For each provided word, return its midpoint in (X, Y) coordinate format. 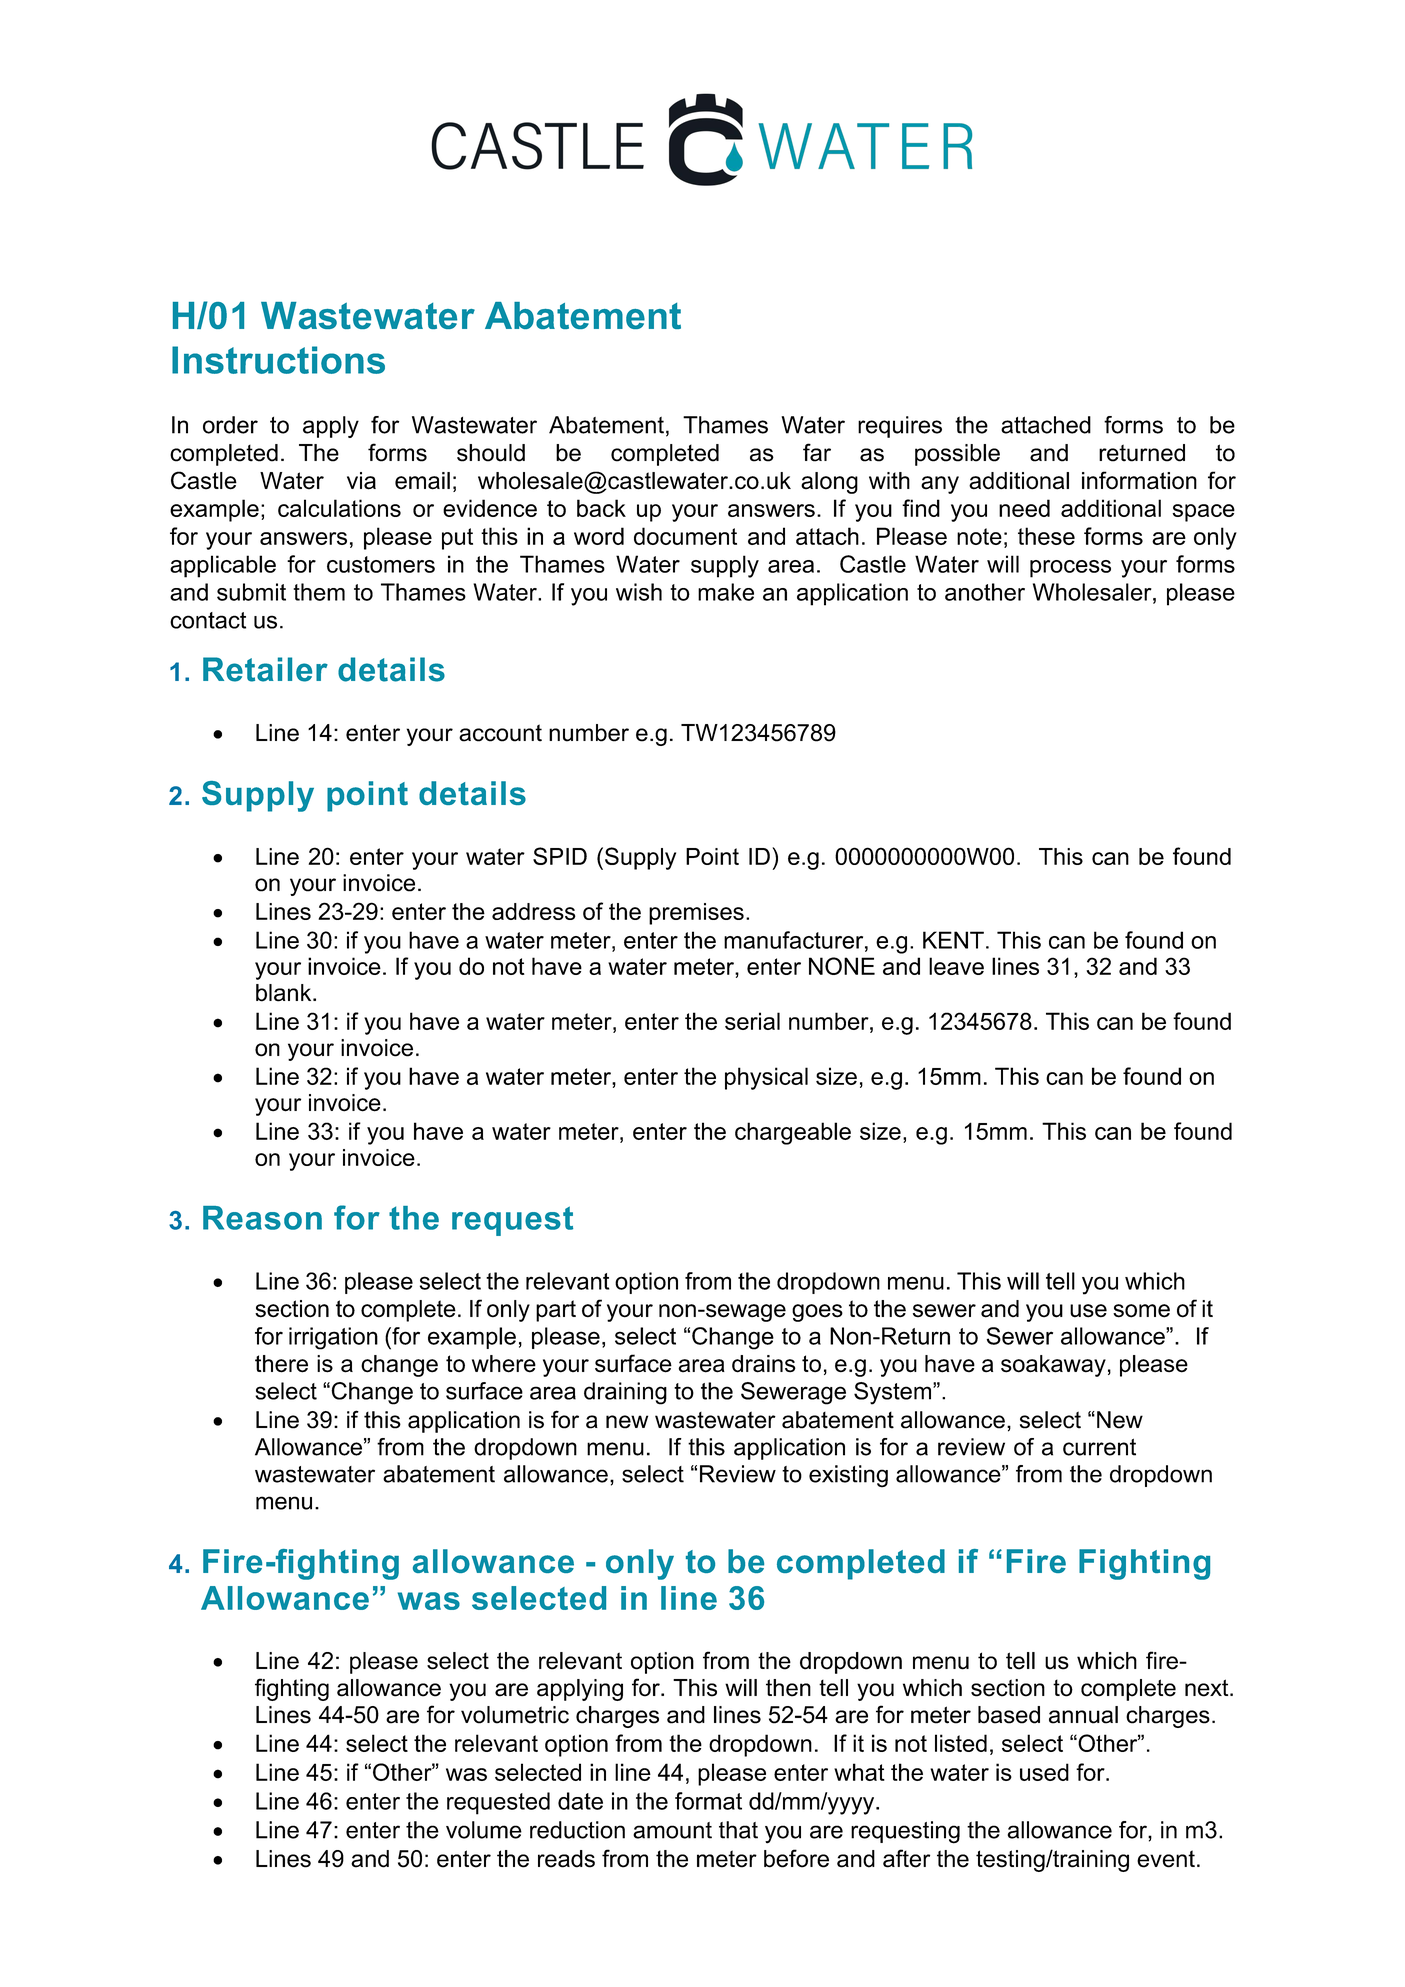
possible (957, 455)
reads (566, 1859)
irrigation (333, 1338)
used (1044, 1772)
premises (696, 914)
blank (285, 993)
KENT (953, 940)
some (1141, 1311)
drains (764, 1364)
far (817, 452)
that (738, 1830)
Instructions (278, 360)
